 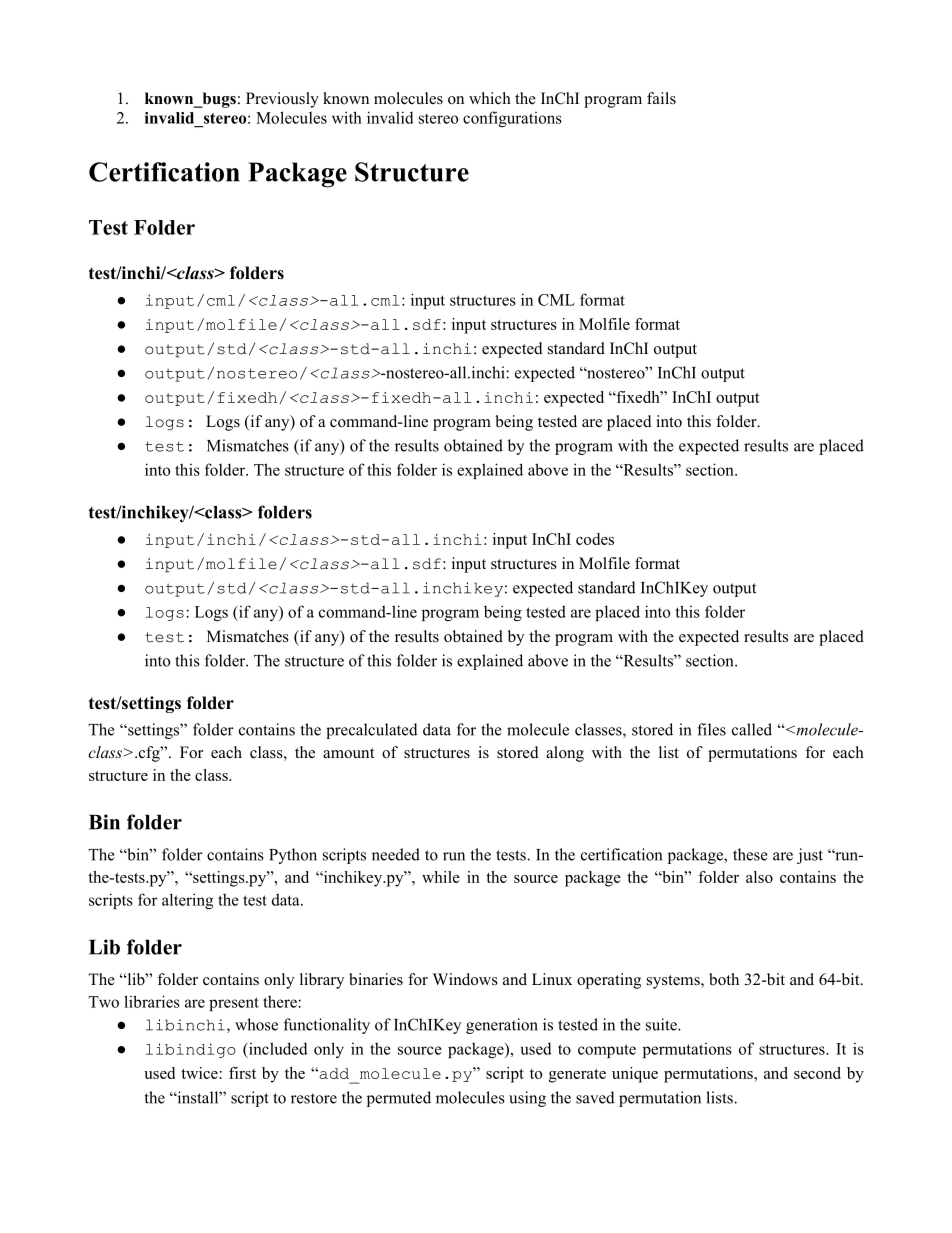 I want to click on Previously, so click(x=282, y=100).
